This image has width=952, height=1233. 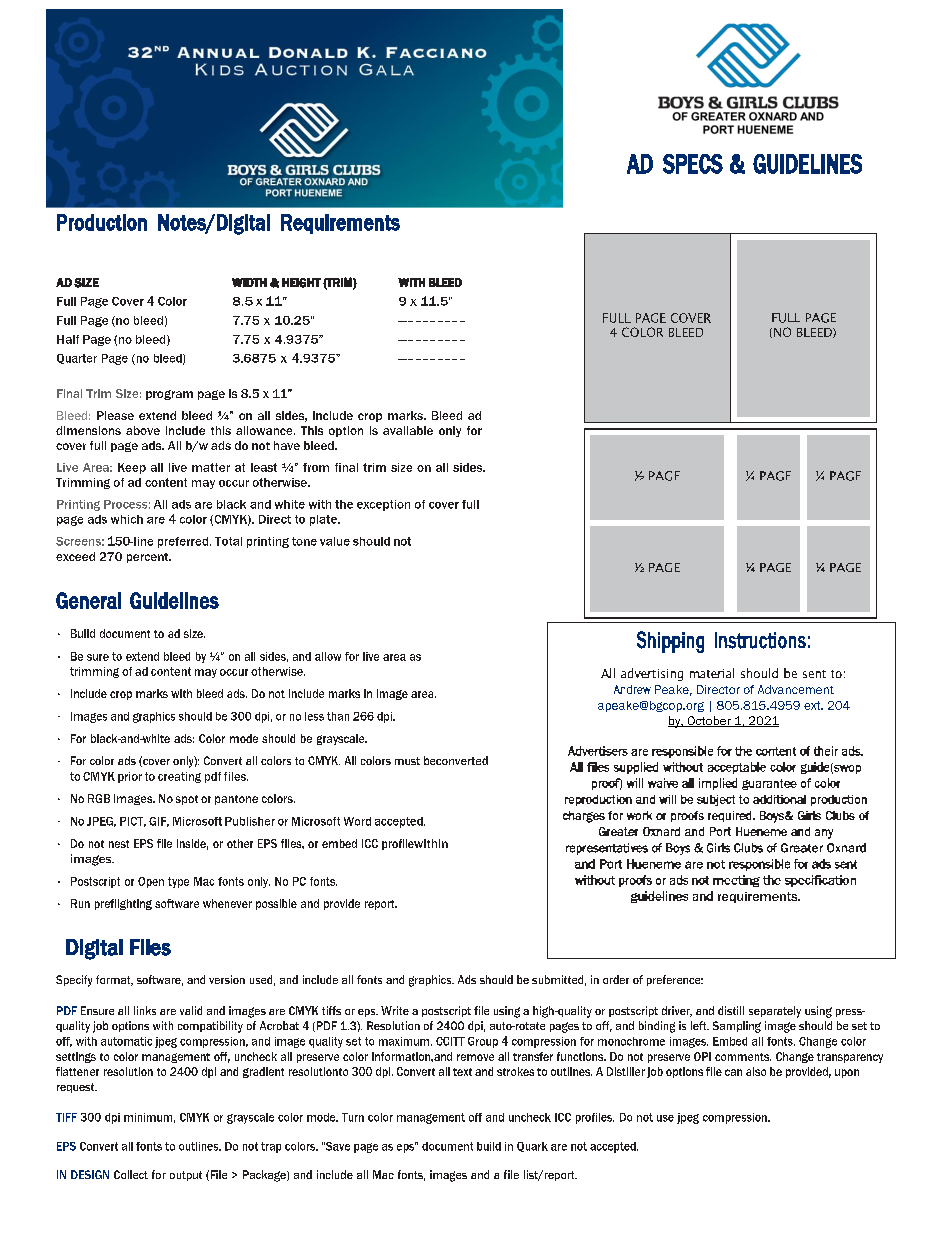 What do you see at coordinates (186, 1176) in the image?
I see `output` at bounding box center [186, 1176].
